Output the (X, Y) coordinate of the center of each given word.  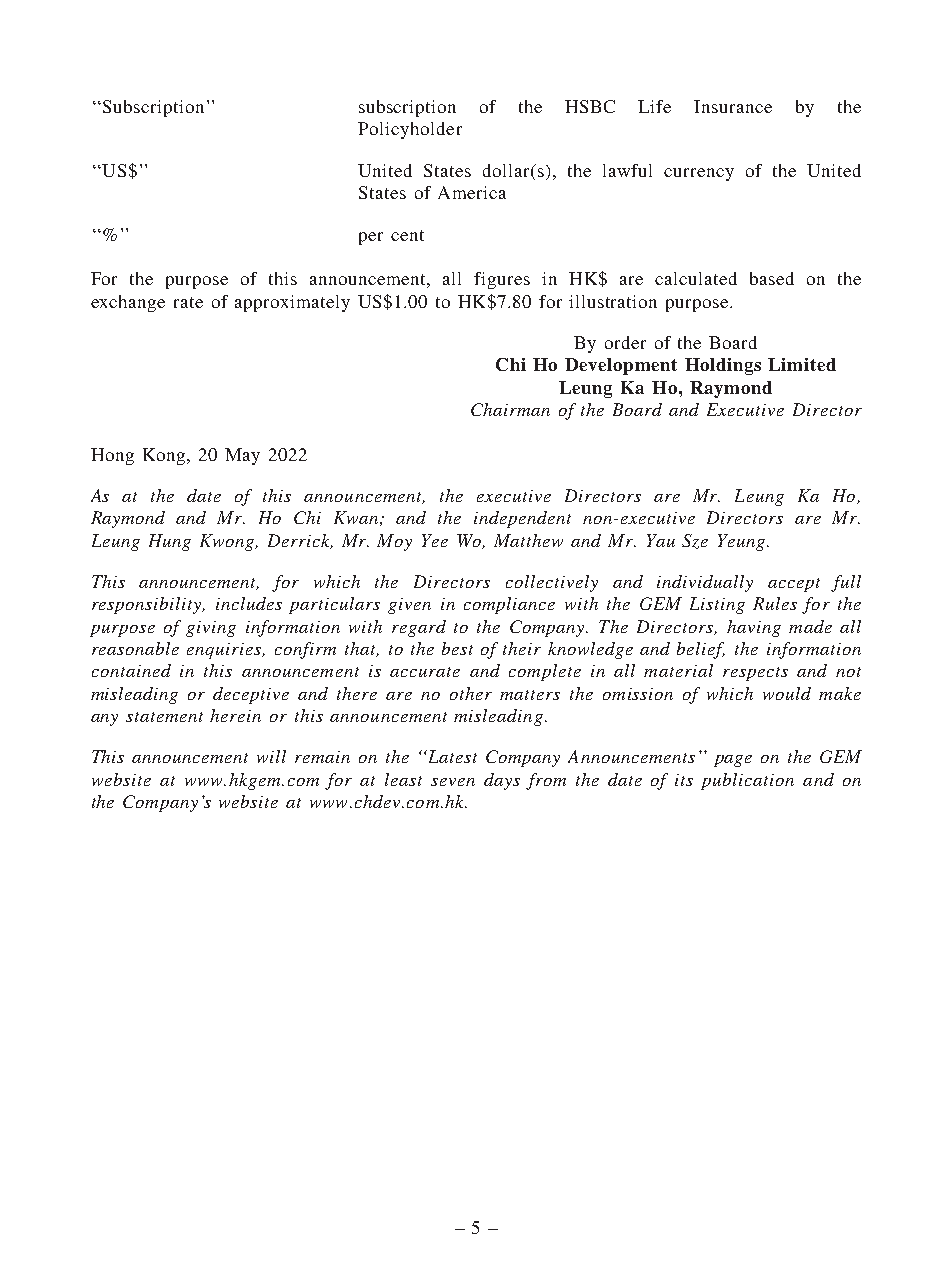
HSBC (590, 106)
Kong (165, 456)
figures (502, 280)
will (271, 756)
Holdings (723, 366)
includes (249, 603)
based (772, 278)
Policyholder (410, 130)
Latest (451, 756)
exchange (128, 303)
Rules (775, 603)
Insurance (733, 106)
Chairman (510, 409)
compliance (509, 605)
